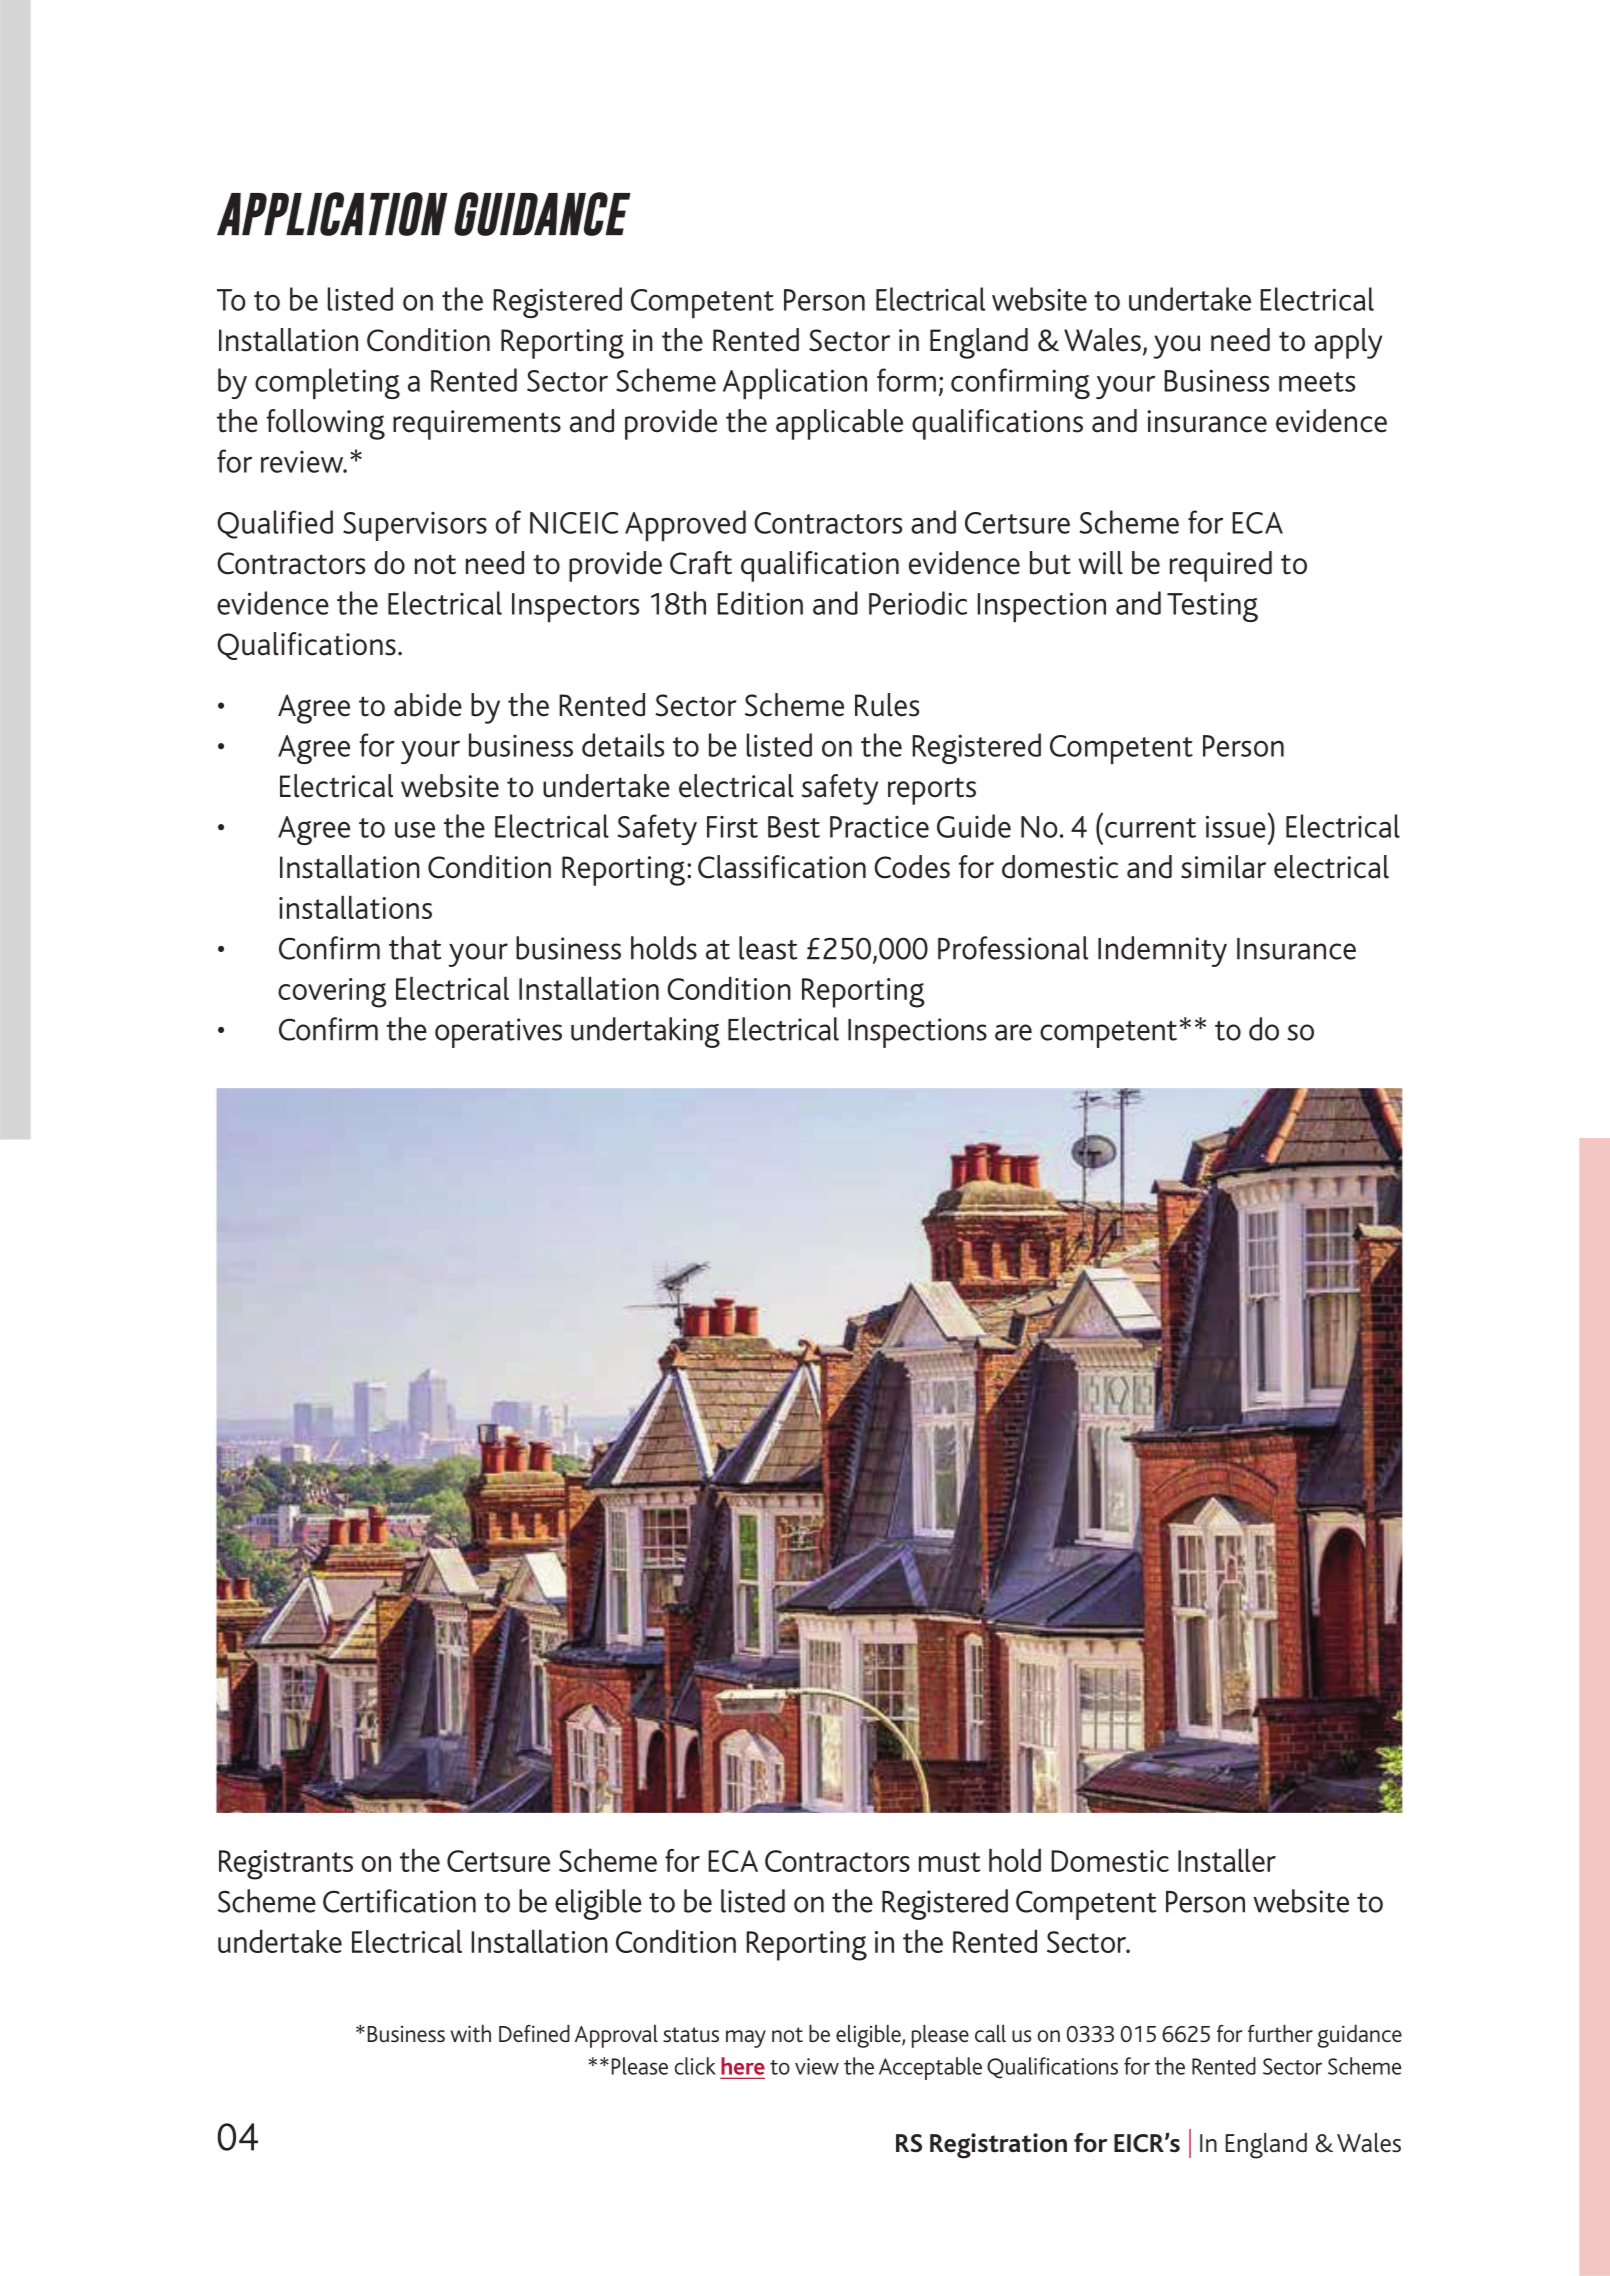 The width and height of the screenshot is (1610, 2276). What do you see at coordinates (1162, 951) in the screenshot?
I see `Indemnity` at bounding box center [1162, 951].
